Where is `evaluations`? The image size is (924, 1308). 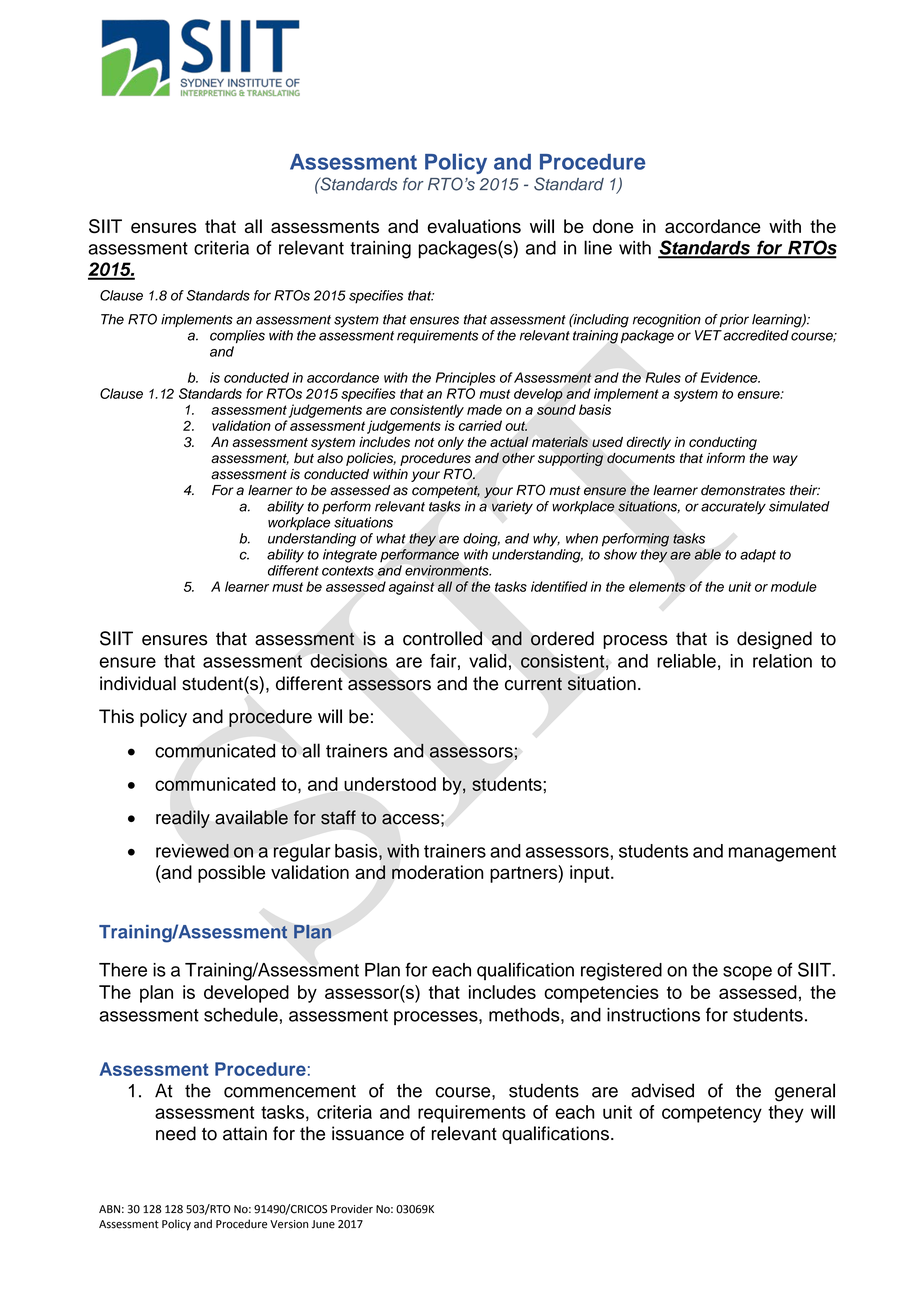 evaluations is located at coordinates (474, 226).
